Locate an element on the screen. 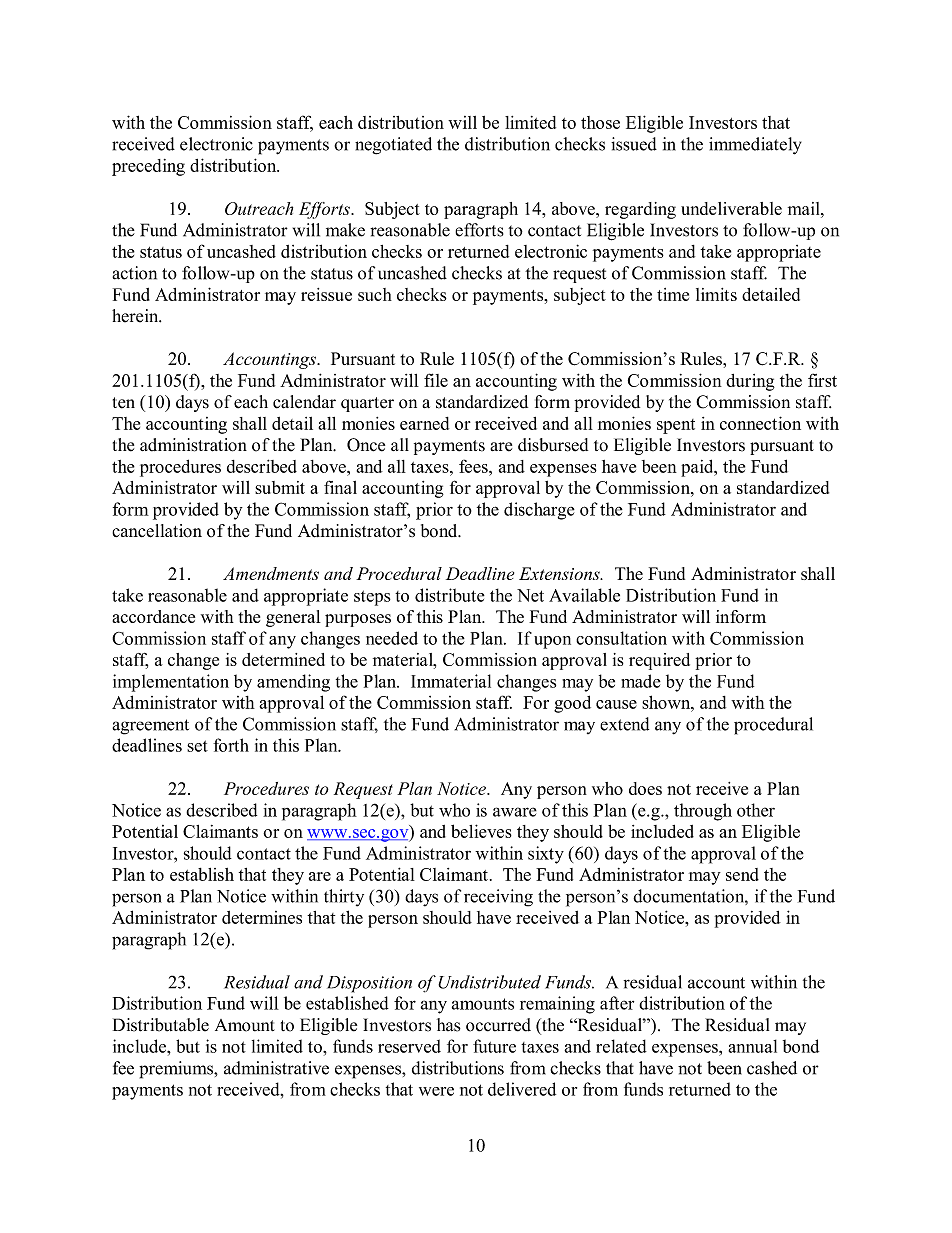 The image size is (952, 1233). paid is located at coordinates (698, 468).
